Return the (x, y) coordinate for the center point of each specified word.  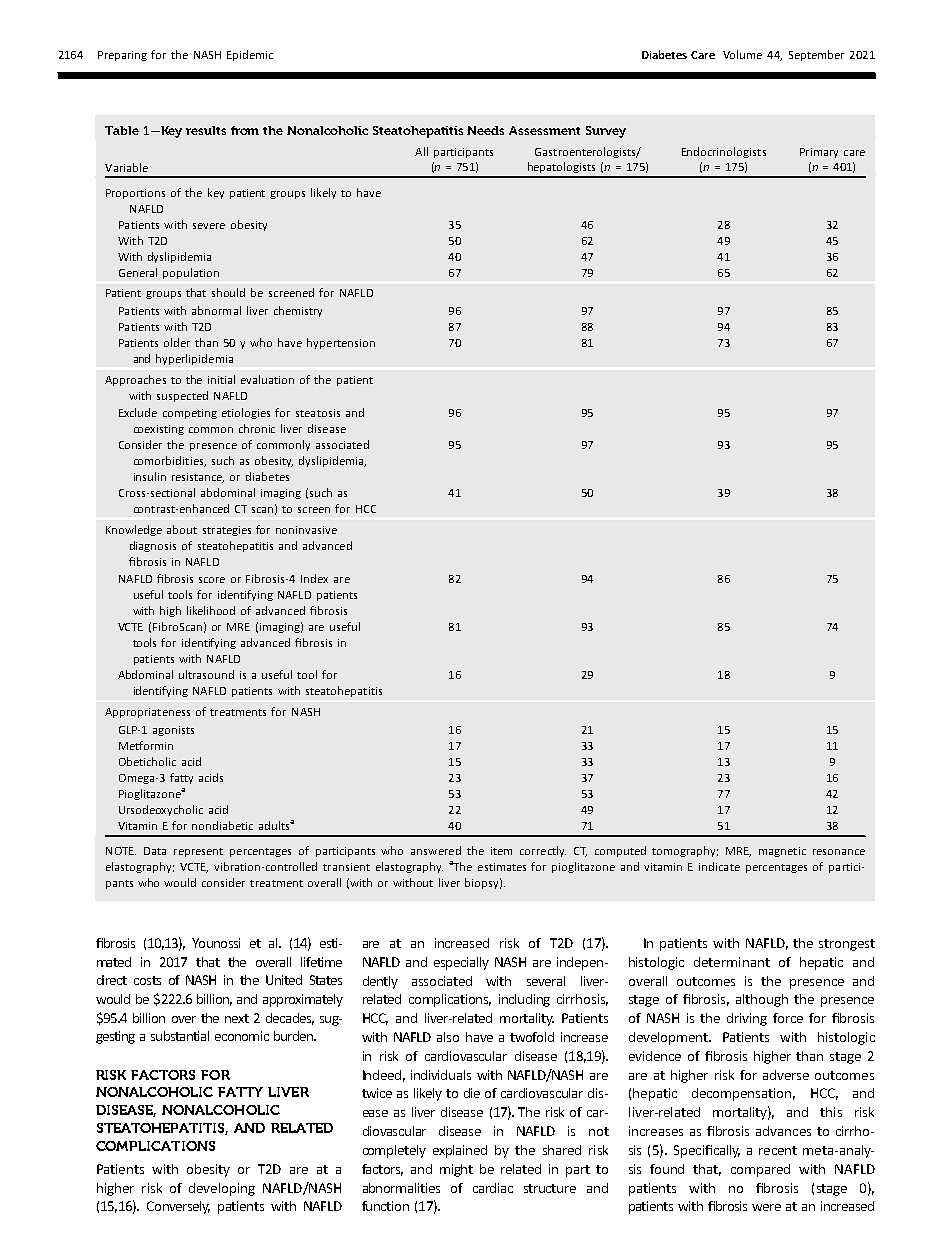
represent (198, 852)
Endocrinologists (724, 152)
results (206, 130)
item (501, 851)
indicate (719, 866)
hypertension (341, 343)
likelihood (211, 610)
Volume (742, 54)
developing (222, 1189)
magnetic (782, 852)
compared (760, 1170)
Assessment (544, 130)
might (456, 1170)
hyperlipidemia (194, 359)
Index (314, 578)
